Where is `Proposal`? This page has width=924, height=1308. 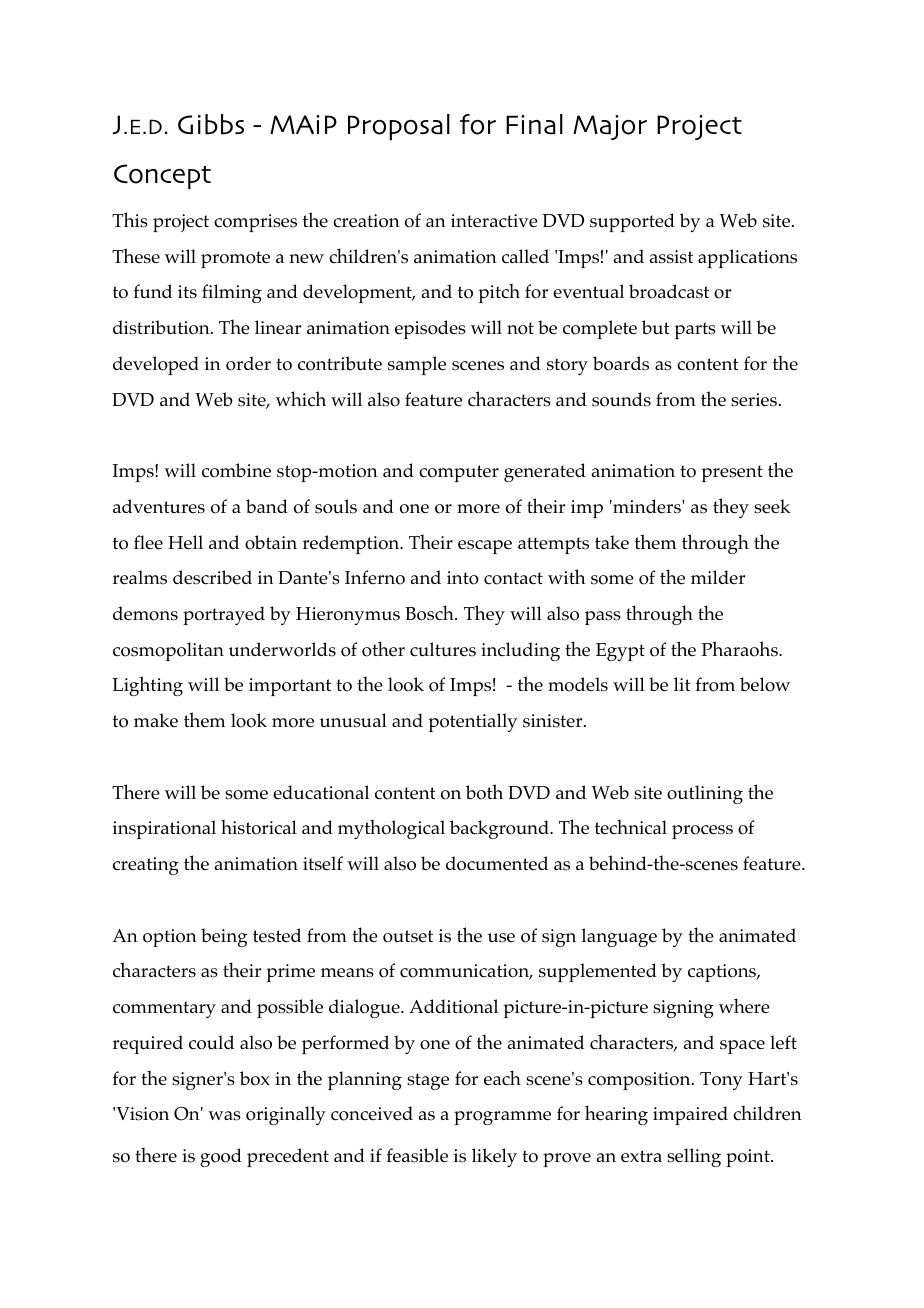
Proposal is located at coordinates (399, 127).
